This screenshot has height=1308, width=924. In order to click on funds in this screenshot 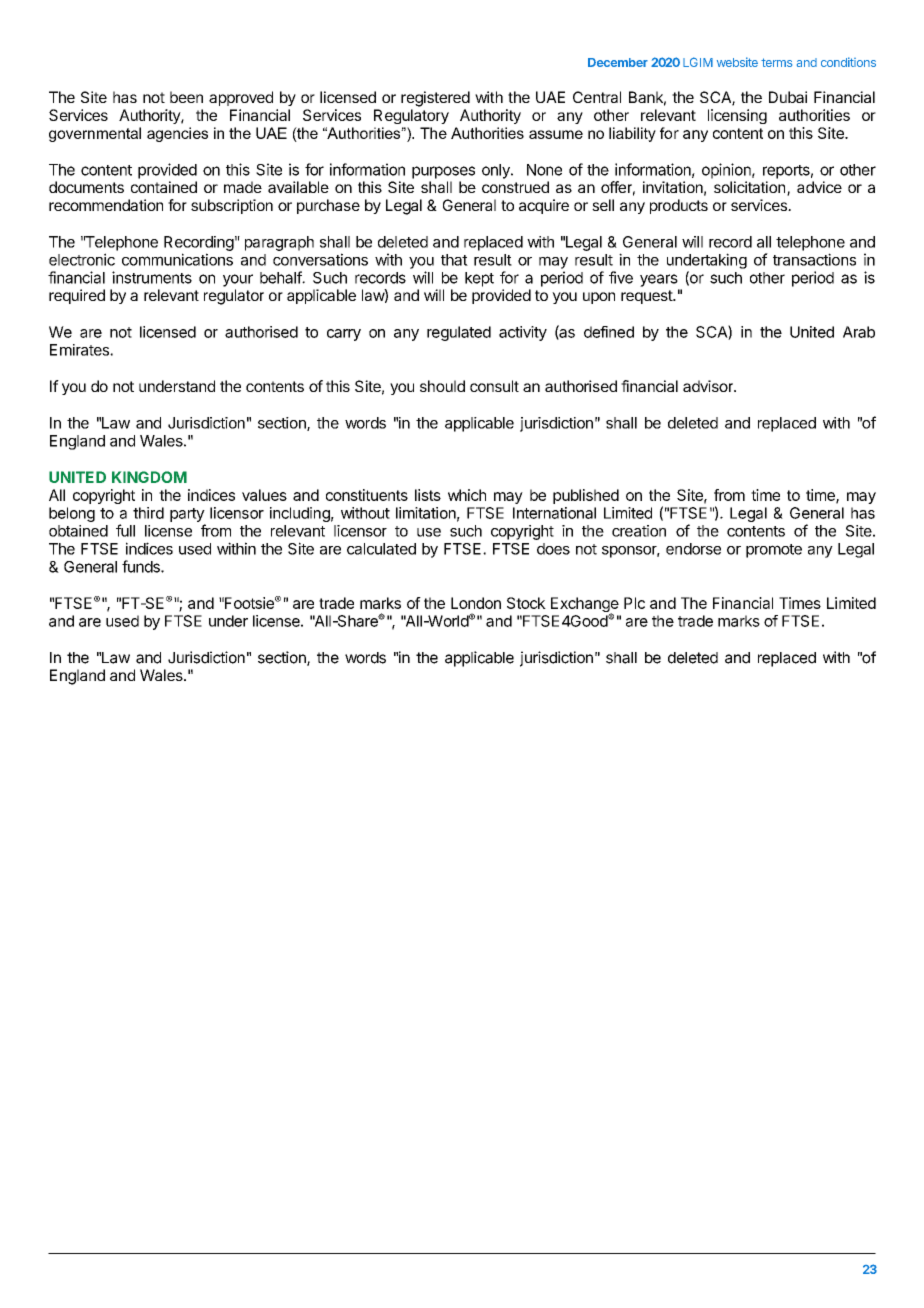, I will do `click(142, 566)`.
